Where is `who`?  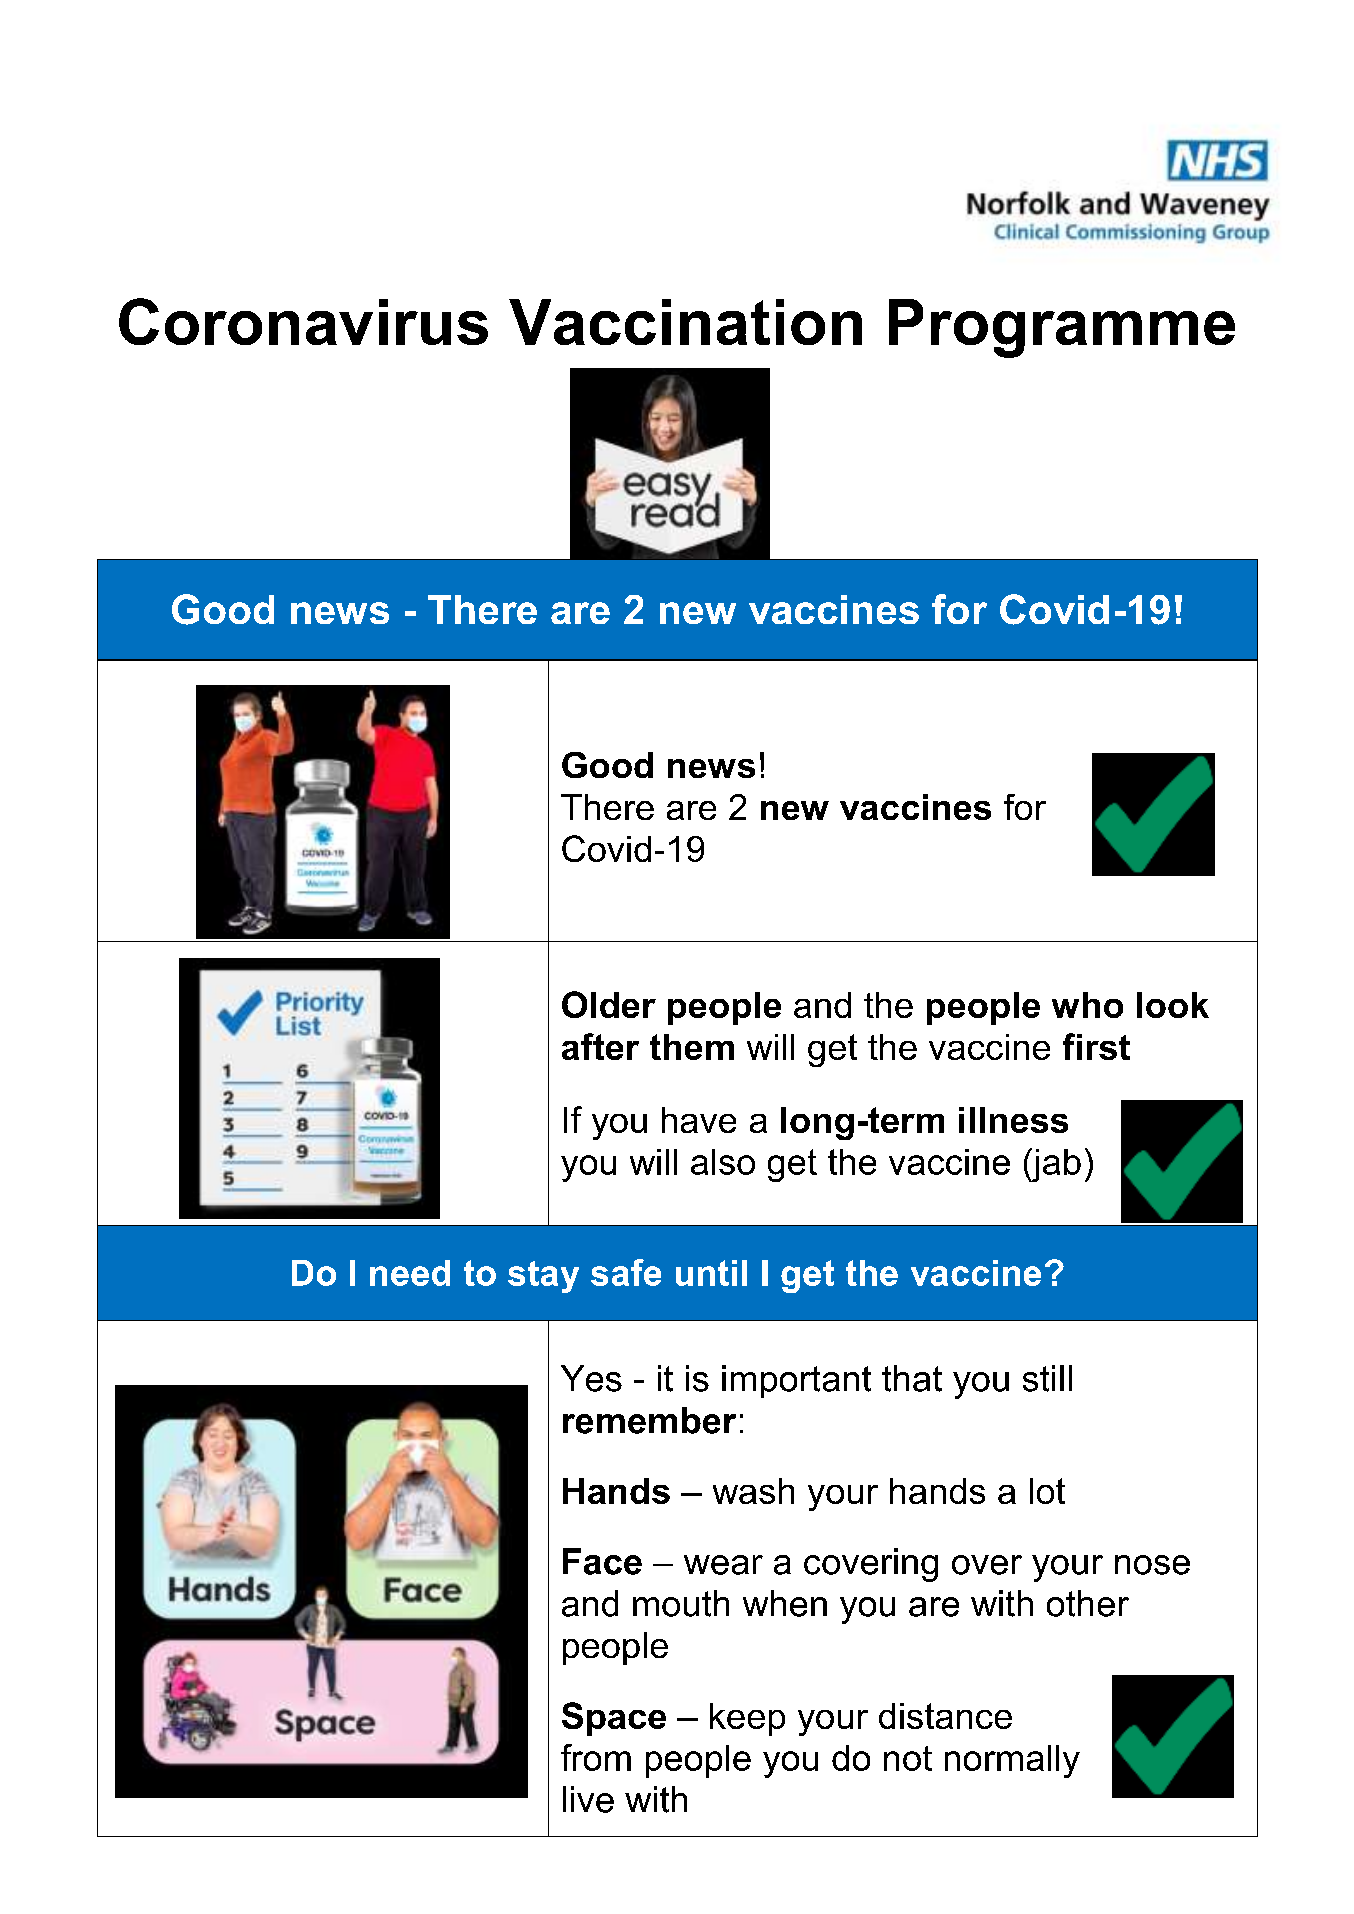 who is located at coordinates (1087, 1005).
